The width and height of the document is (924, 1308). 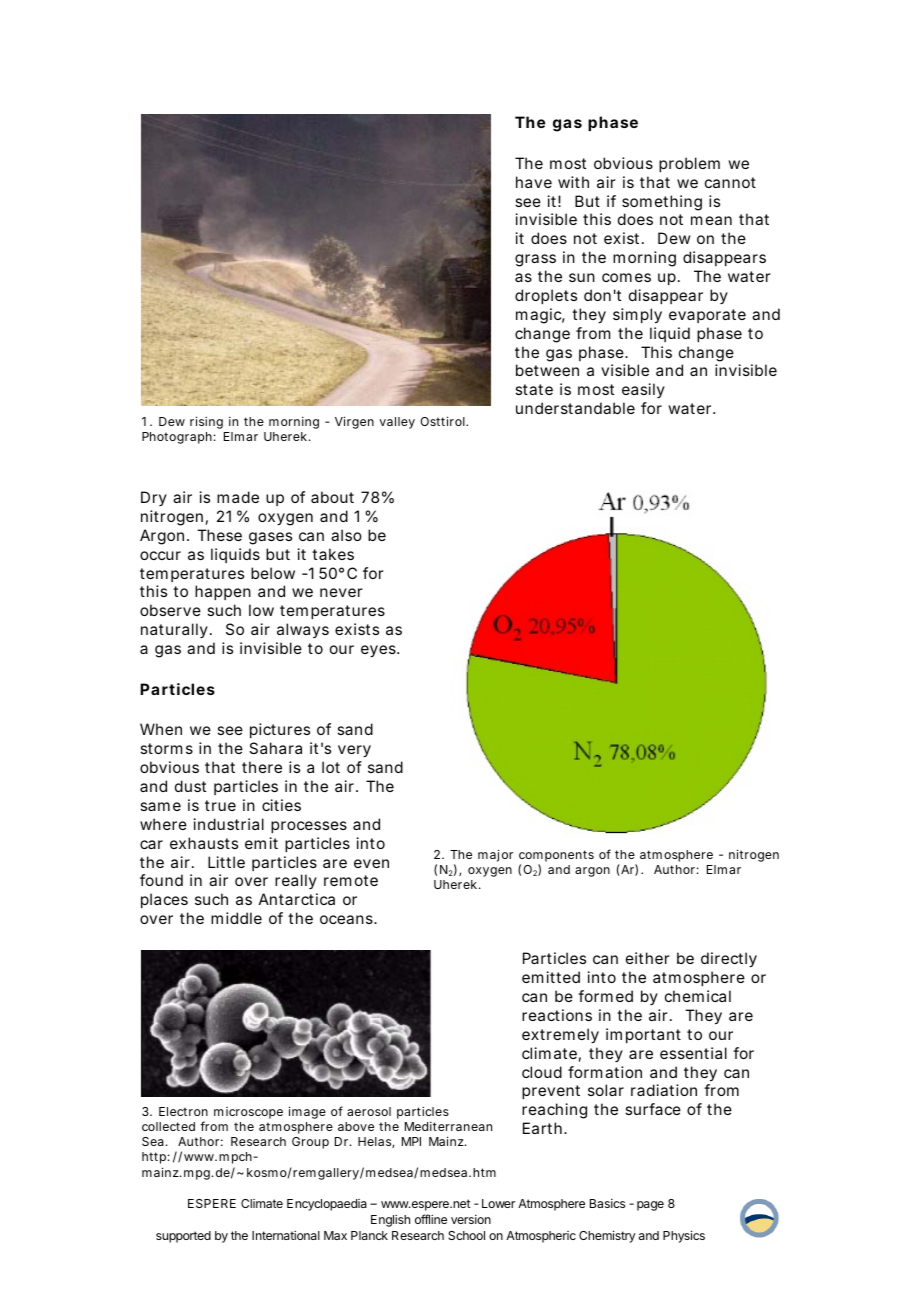 What do you see at coordinates (206, 422) in the document?
I see `rising` at bounding box center [206, 422].
